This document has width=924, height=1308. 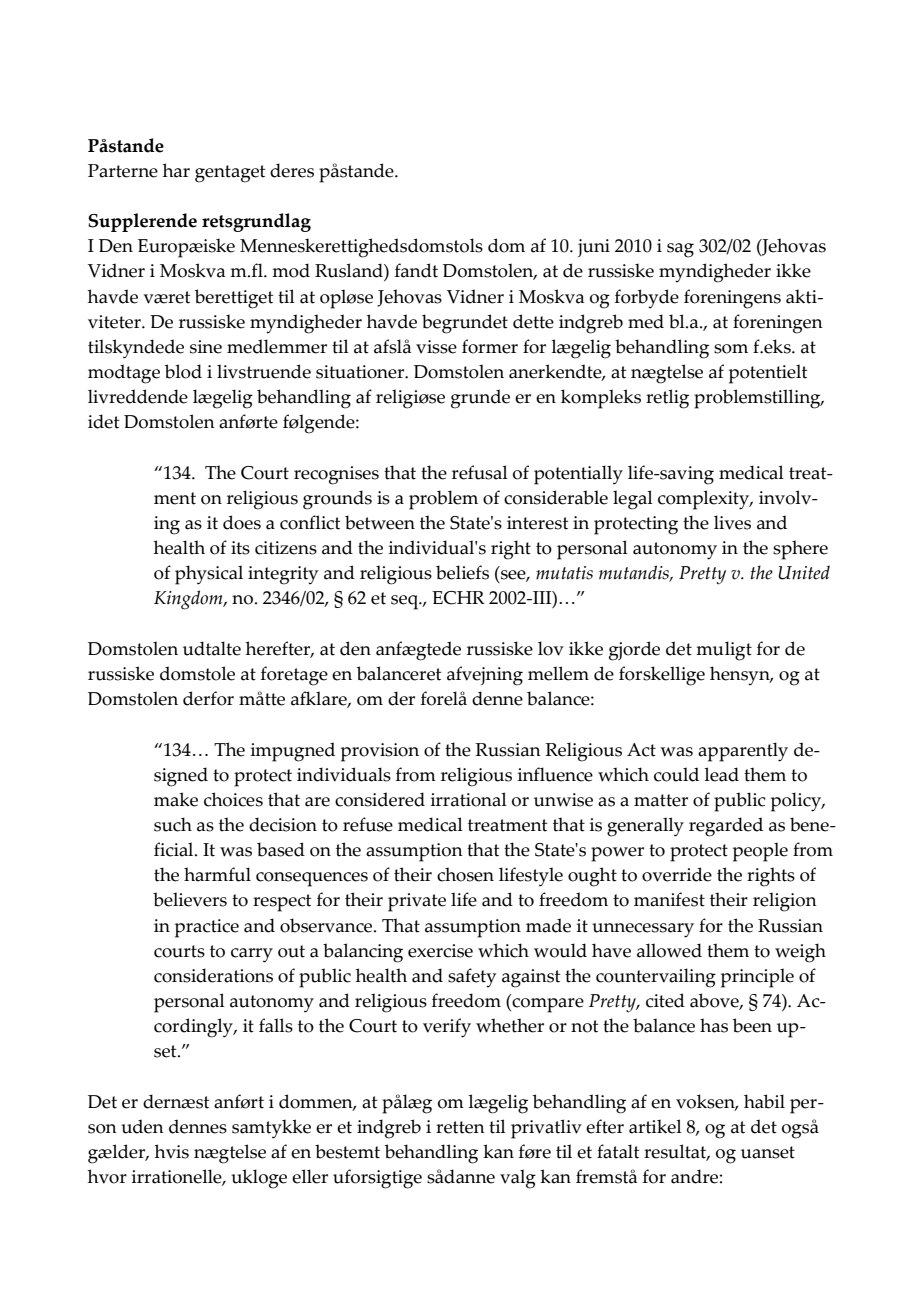 What do you see at coordinates (551, 648) in the document?
I see `lov` at bounding box center [551, 648].
